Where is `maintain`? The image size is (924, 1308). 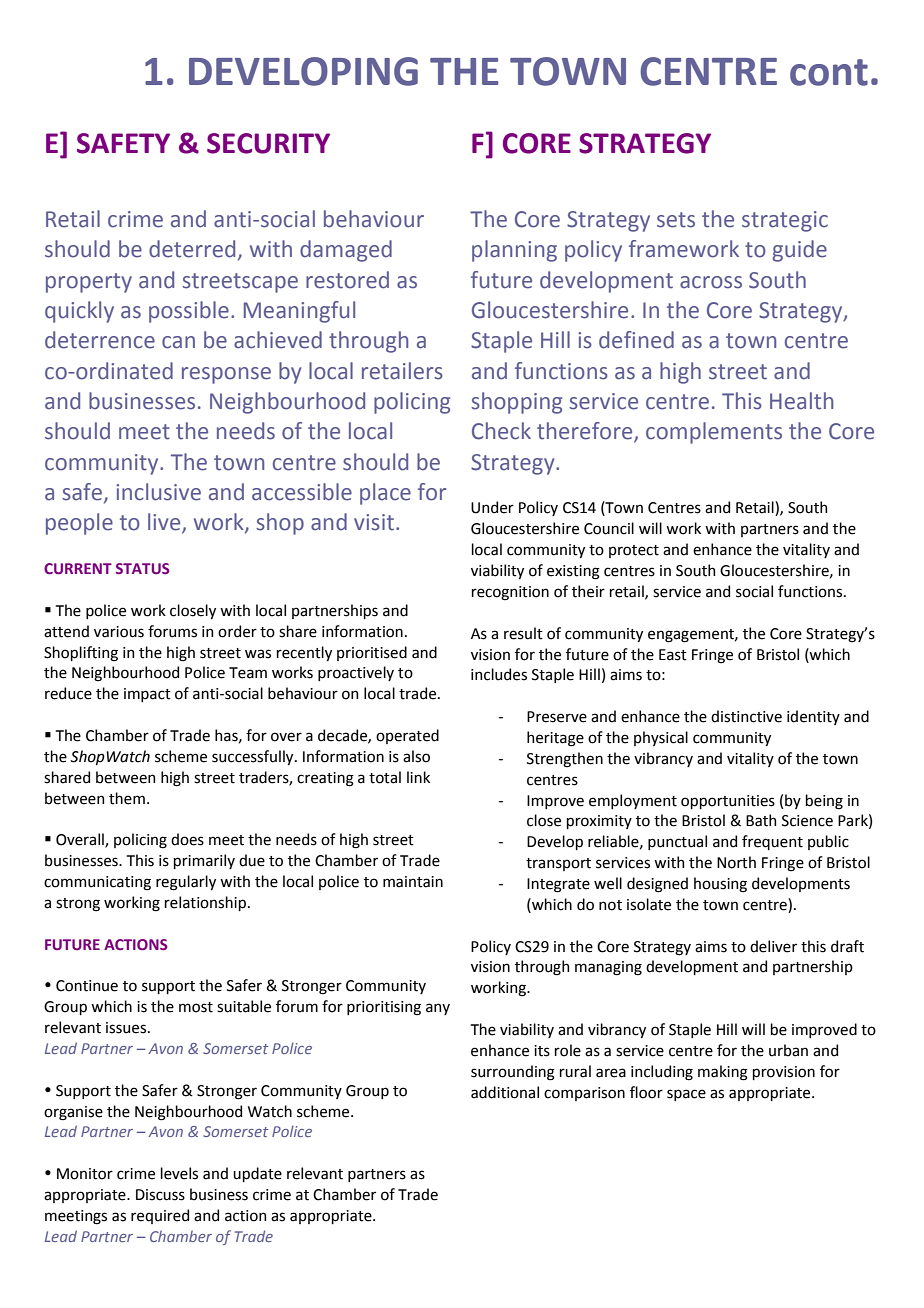
maintain is located at coordinates (413, 882).
